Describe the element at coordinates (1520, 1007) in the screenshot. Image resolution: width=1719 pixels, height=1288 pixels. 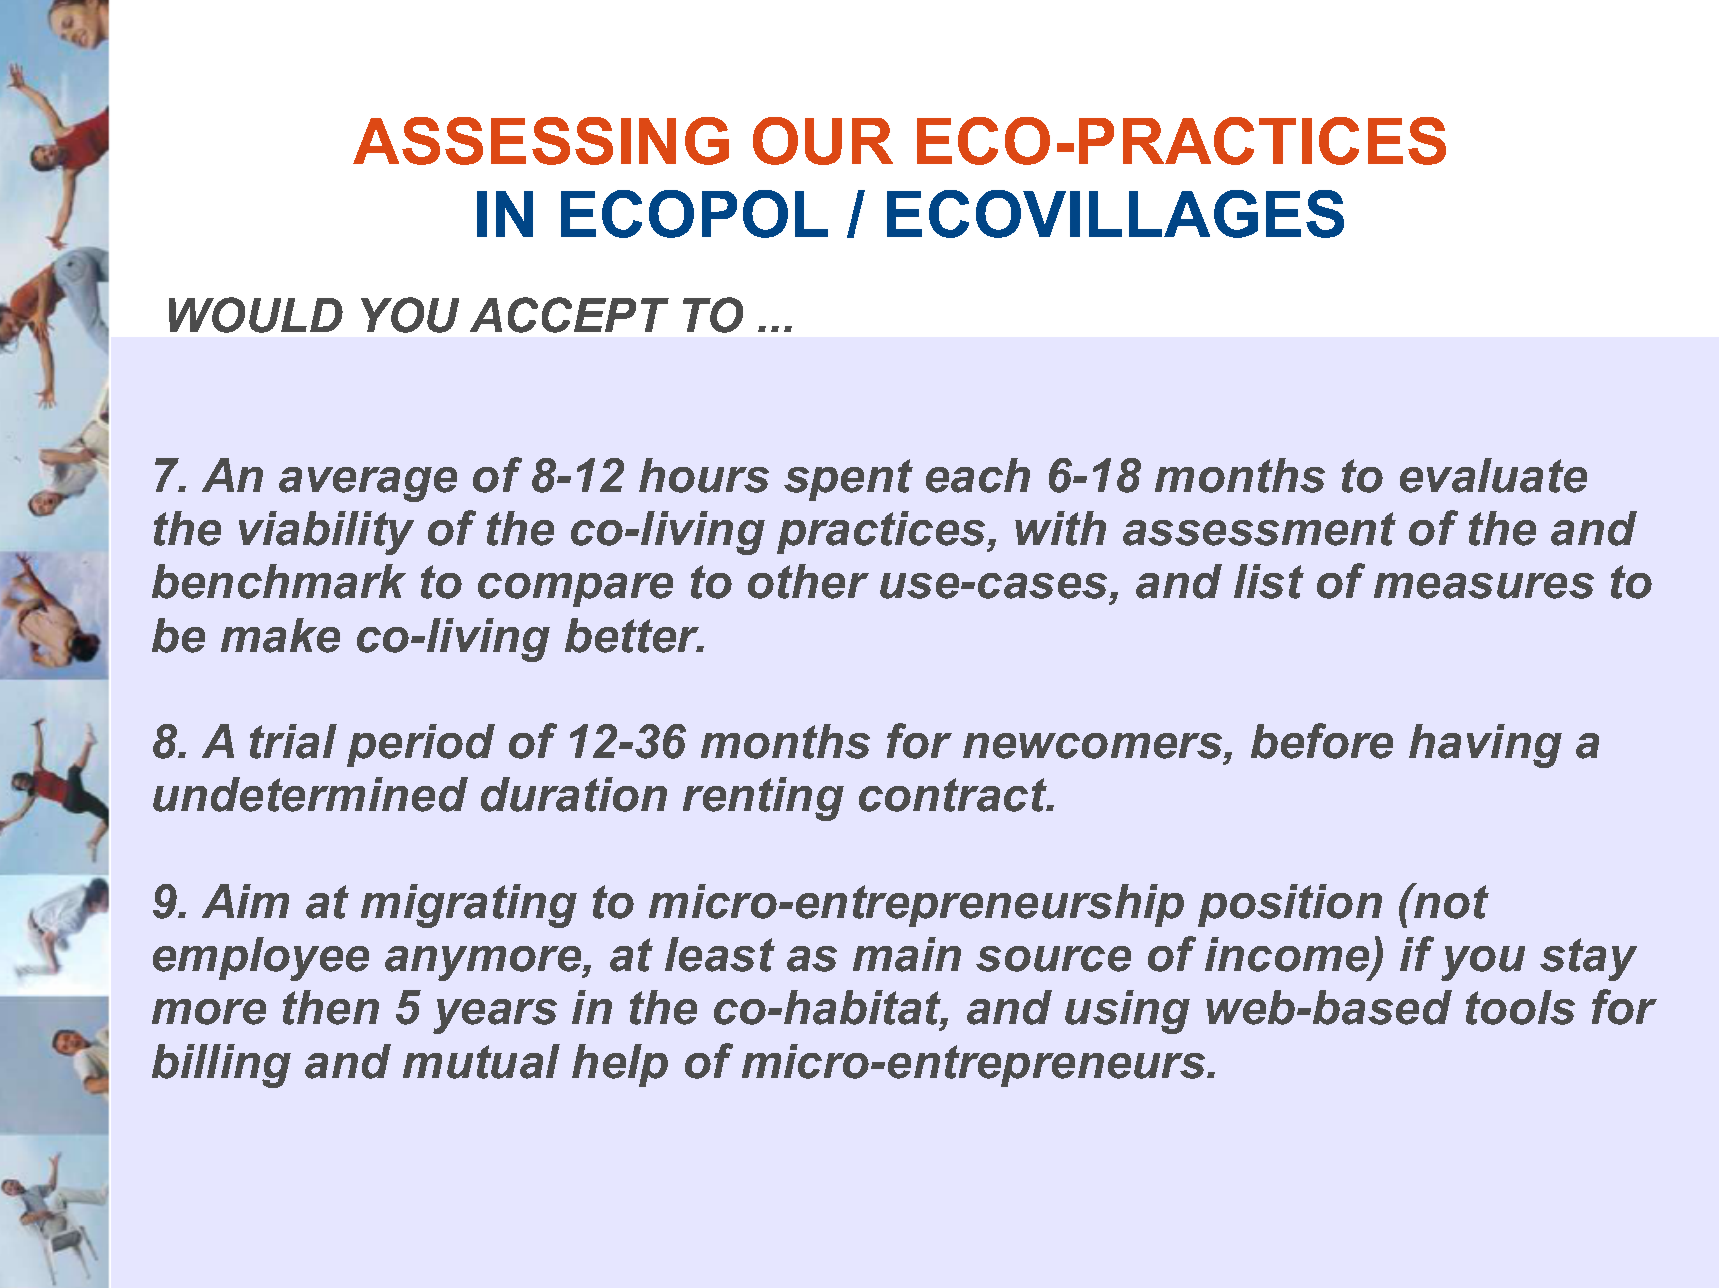
I see `tools` at that location.
